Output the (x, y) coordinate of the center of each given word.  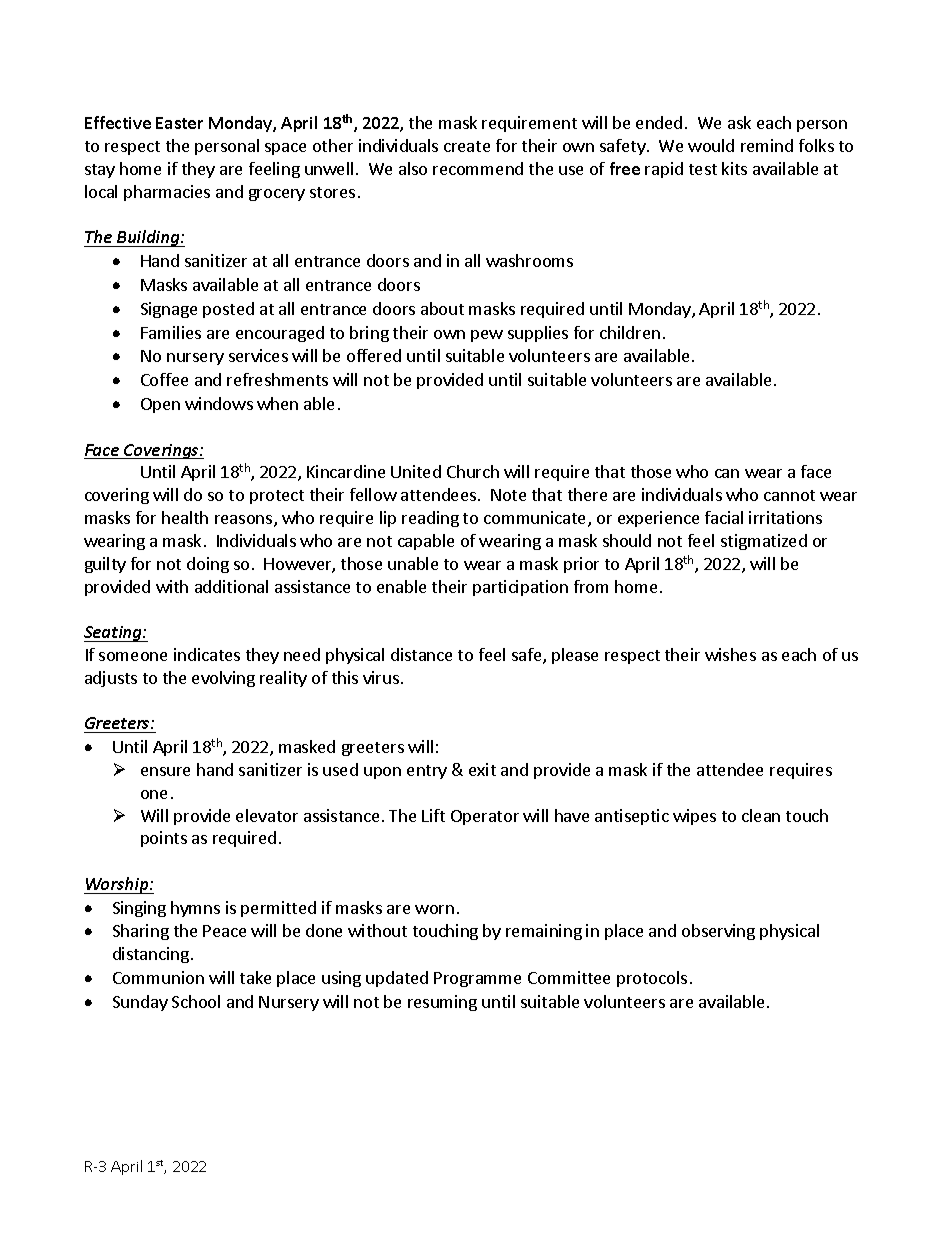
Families (171, 332)
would (711, 145)
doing (208, 565)
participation (520, 588)
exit (482, 769)
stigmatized (764, 542)
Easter (179, 123)
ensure (165, 771)
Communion (158, 977)
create (467, 146)
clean (761, 815)
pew (487, 336)
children (630, 332)
